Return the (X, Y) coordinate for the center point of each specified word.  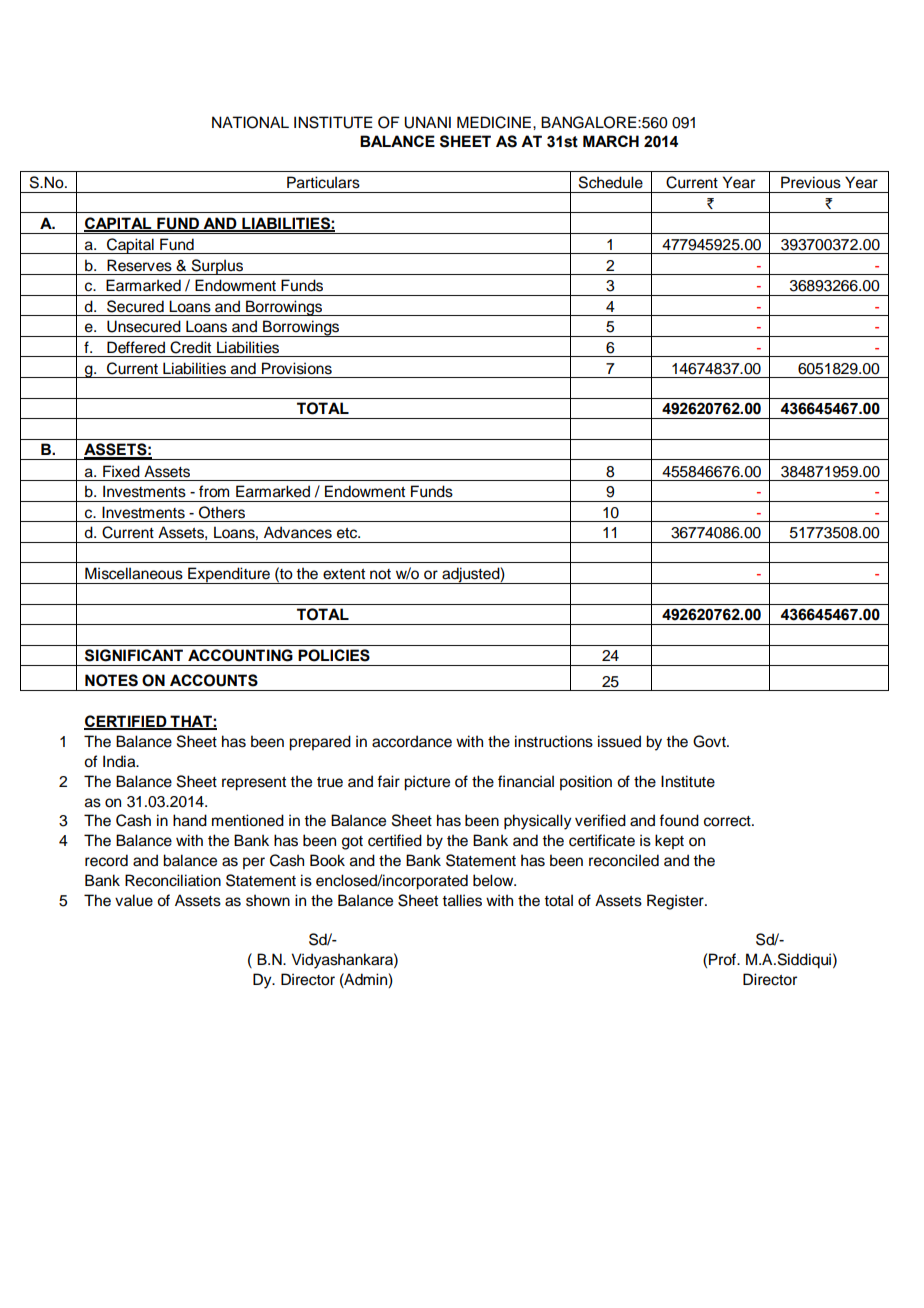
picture (427, 783)
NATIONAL (250, 122)
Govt (710, 741)
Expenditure (229, 575)
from (214, 491)
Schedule (611, 182)
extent (344, 574)
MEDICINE (495, 122)
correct (728, 821)
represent (254, 784)
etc (348, 533)
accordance (412, 741)
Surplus (217, 267)
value (134, 900)
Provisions (297, 368)
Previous (811, 182)
